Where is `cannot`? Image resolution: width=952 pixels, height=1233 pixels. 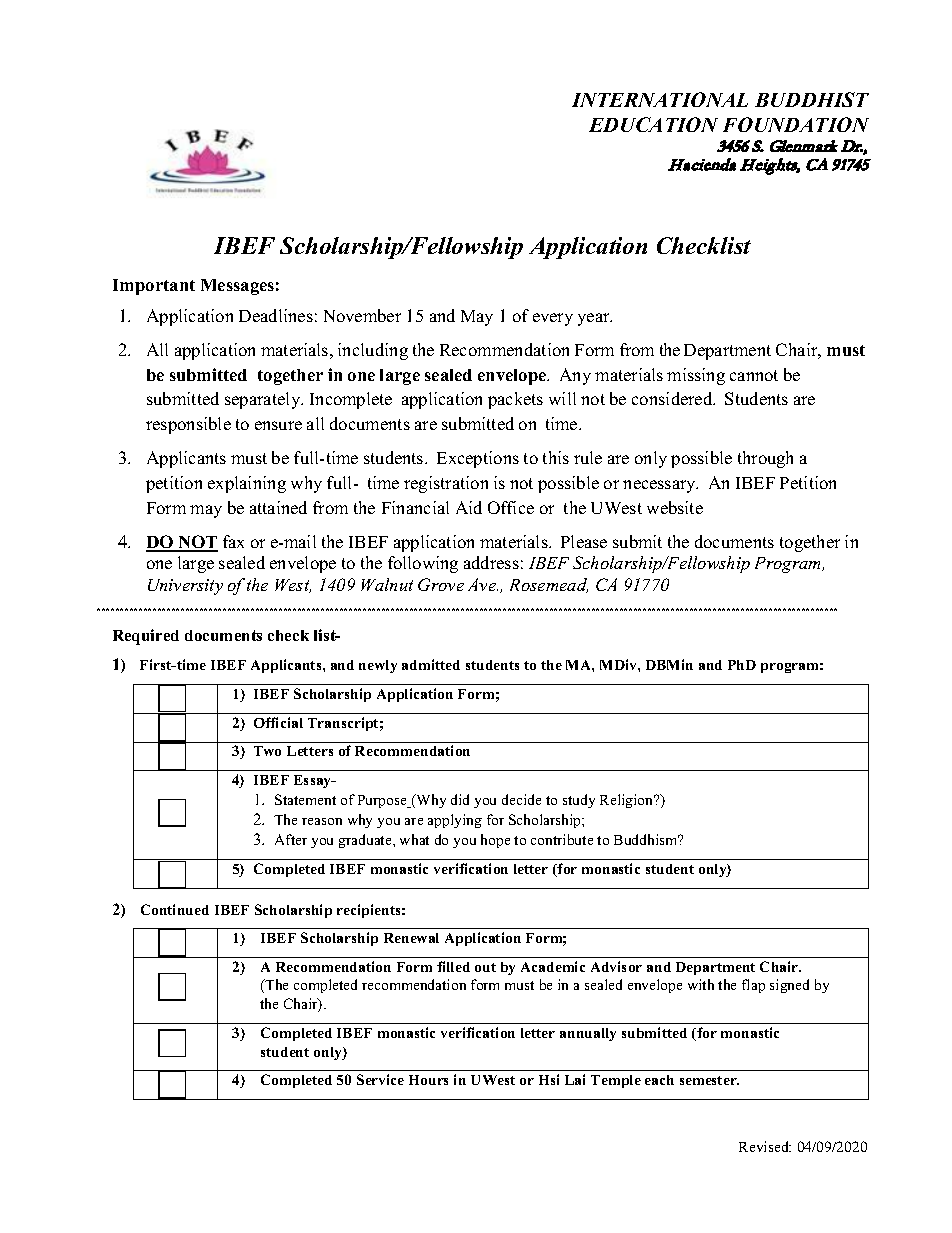
cannot is located at coordinates (754, 375).
